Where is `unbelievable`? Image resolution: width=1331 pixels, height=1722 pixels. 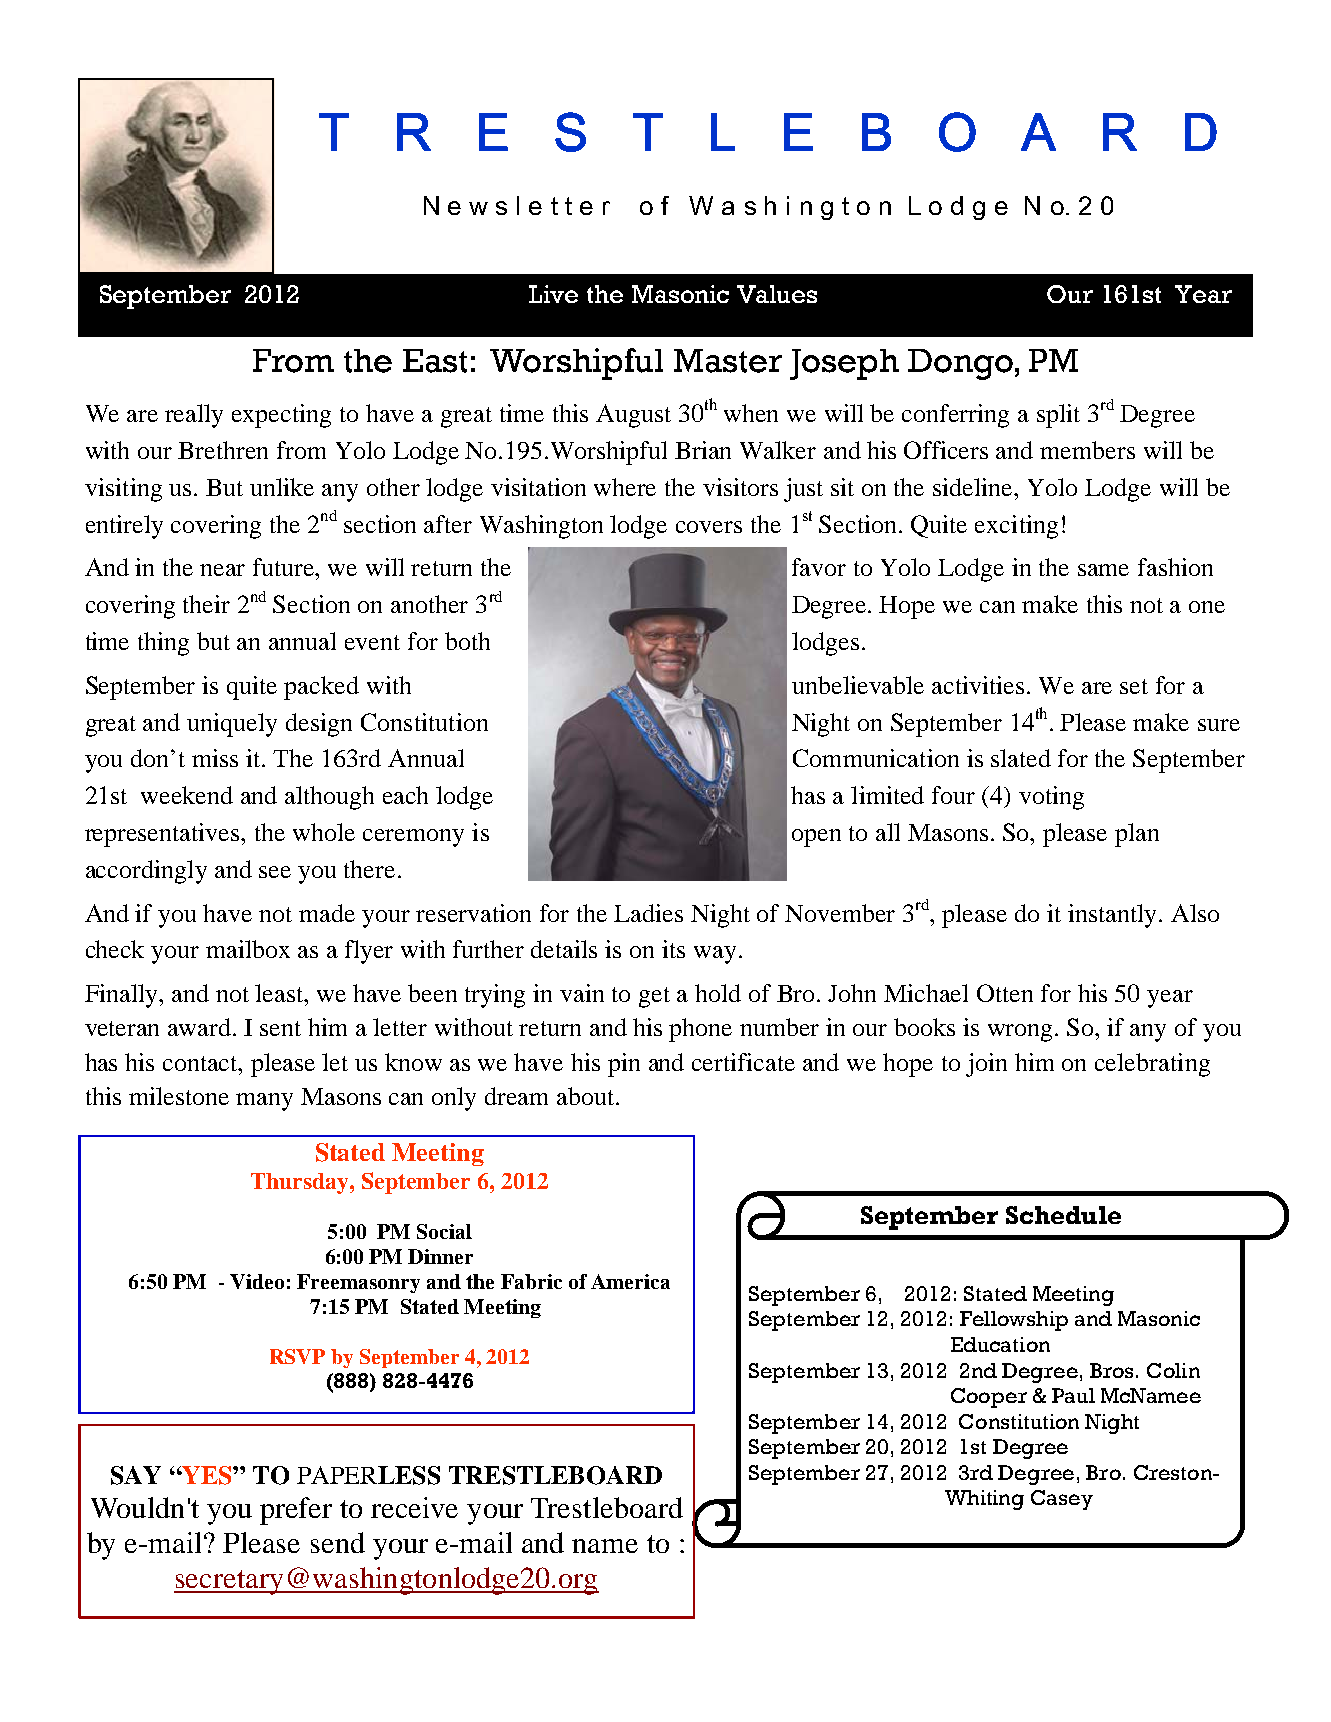 unbelievable is located at coordinates (858, 685).
